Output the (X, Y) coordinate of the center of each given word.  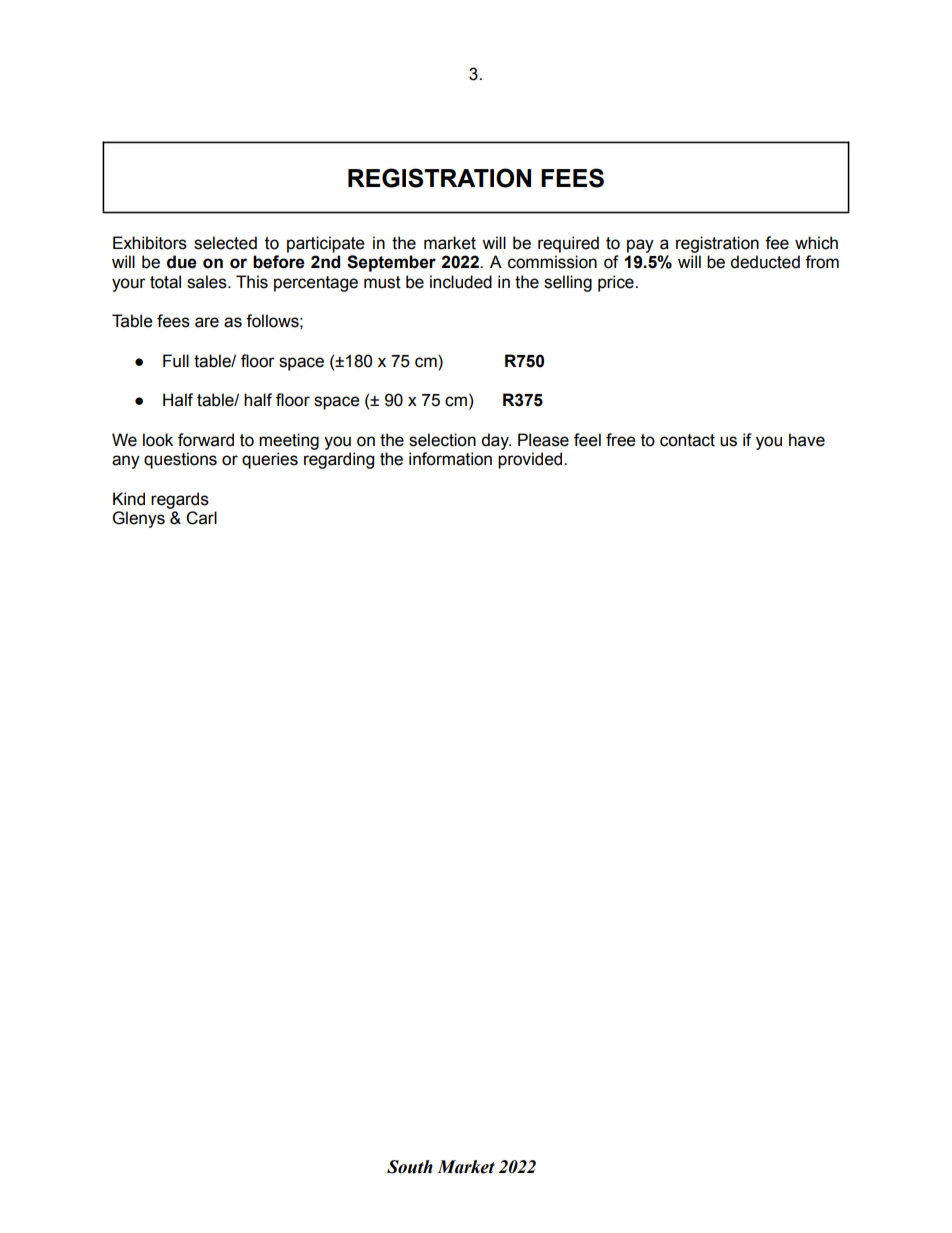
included (461, 282)
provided (531, 460)
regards (180, 500)
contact (687, 440)
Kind (129, 499)
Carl (201, 518)
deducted (765, 262)
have (807, 440)
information (450, 459)
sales (208, 282)
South (410, 1167)
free (621, 440)
